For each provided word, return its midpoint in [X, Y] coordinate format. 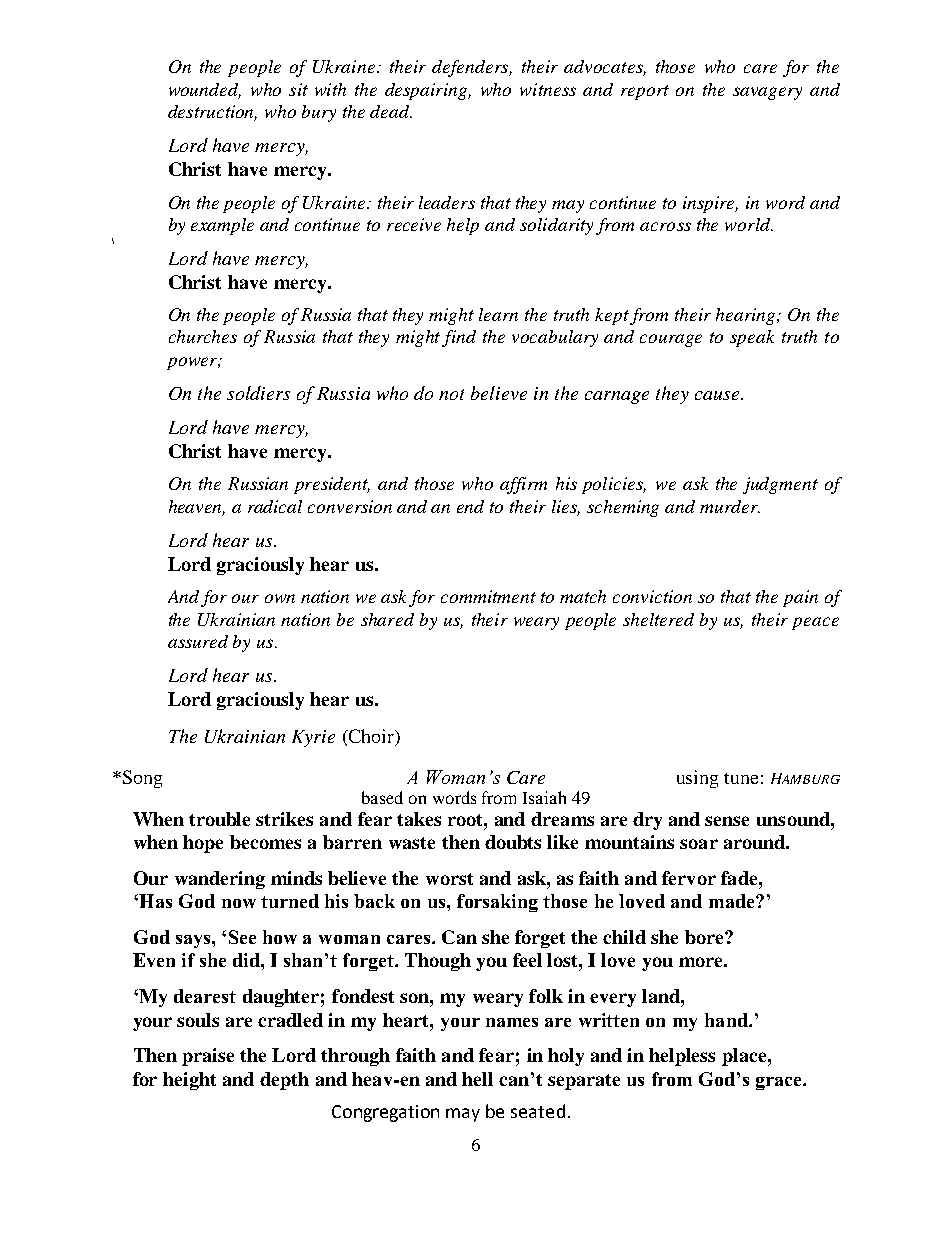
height [189, 1081]
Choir [372, 737]
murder [730, 506]
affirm [523, 485]
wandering [220, 880]
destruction [212, 113]
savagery [767, 93]
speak [752, 338]
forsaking [497, 903]
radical [275, 506]
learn [498, 314]
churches [203, 336]
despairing [428, 91]
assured [198, 641]
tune [741, 778]
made [733, 901]
